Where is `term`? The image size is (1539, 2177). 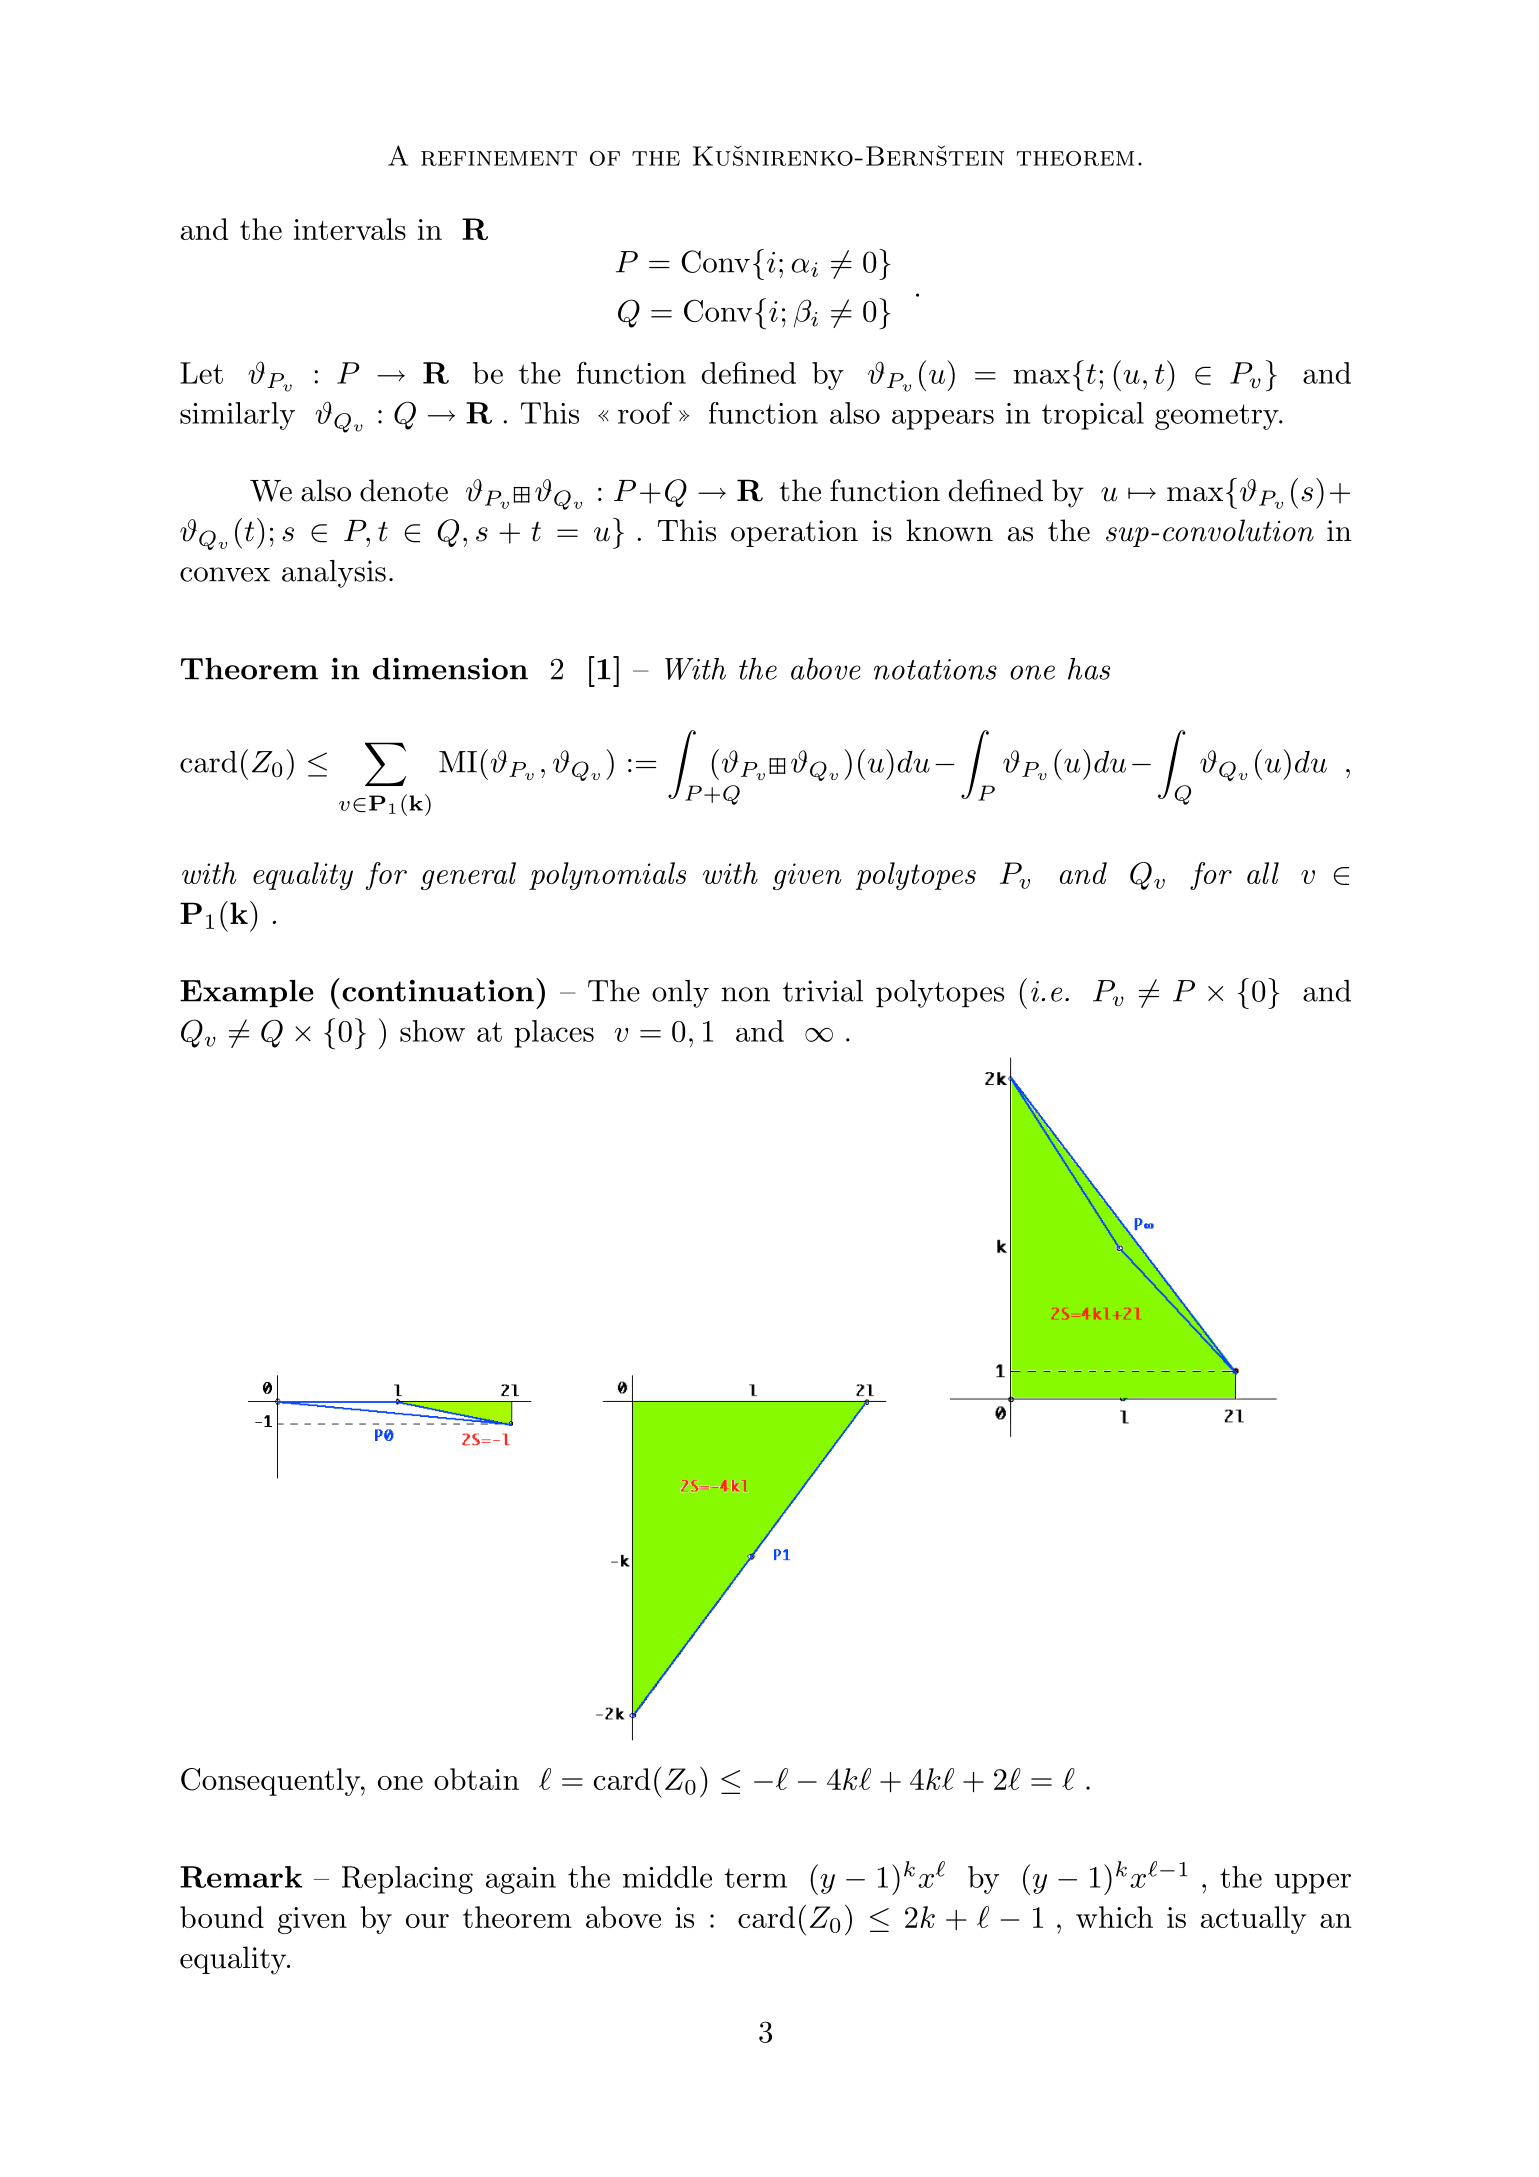
term is located at coordinates (755, 1878).
